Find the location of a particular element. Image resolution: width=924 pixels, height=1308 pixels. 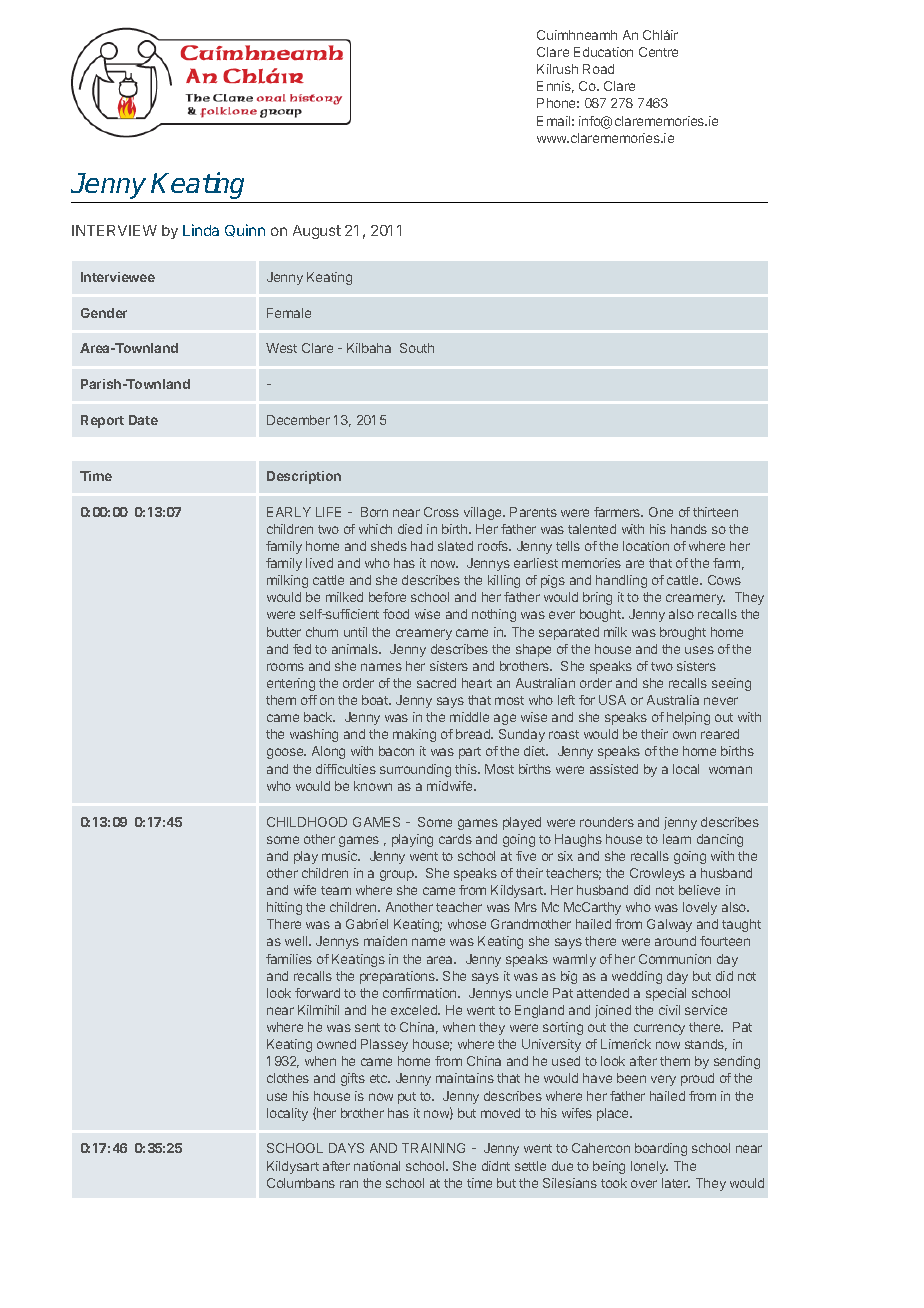

believe is located at coordinates (699, 890).
